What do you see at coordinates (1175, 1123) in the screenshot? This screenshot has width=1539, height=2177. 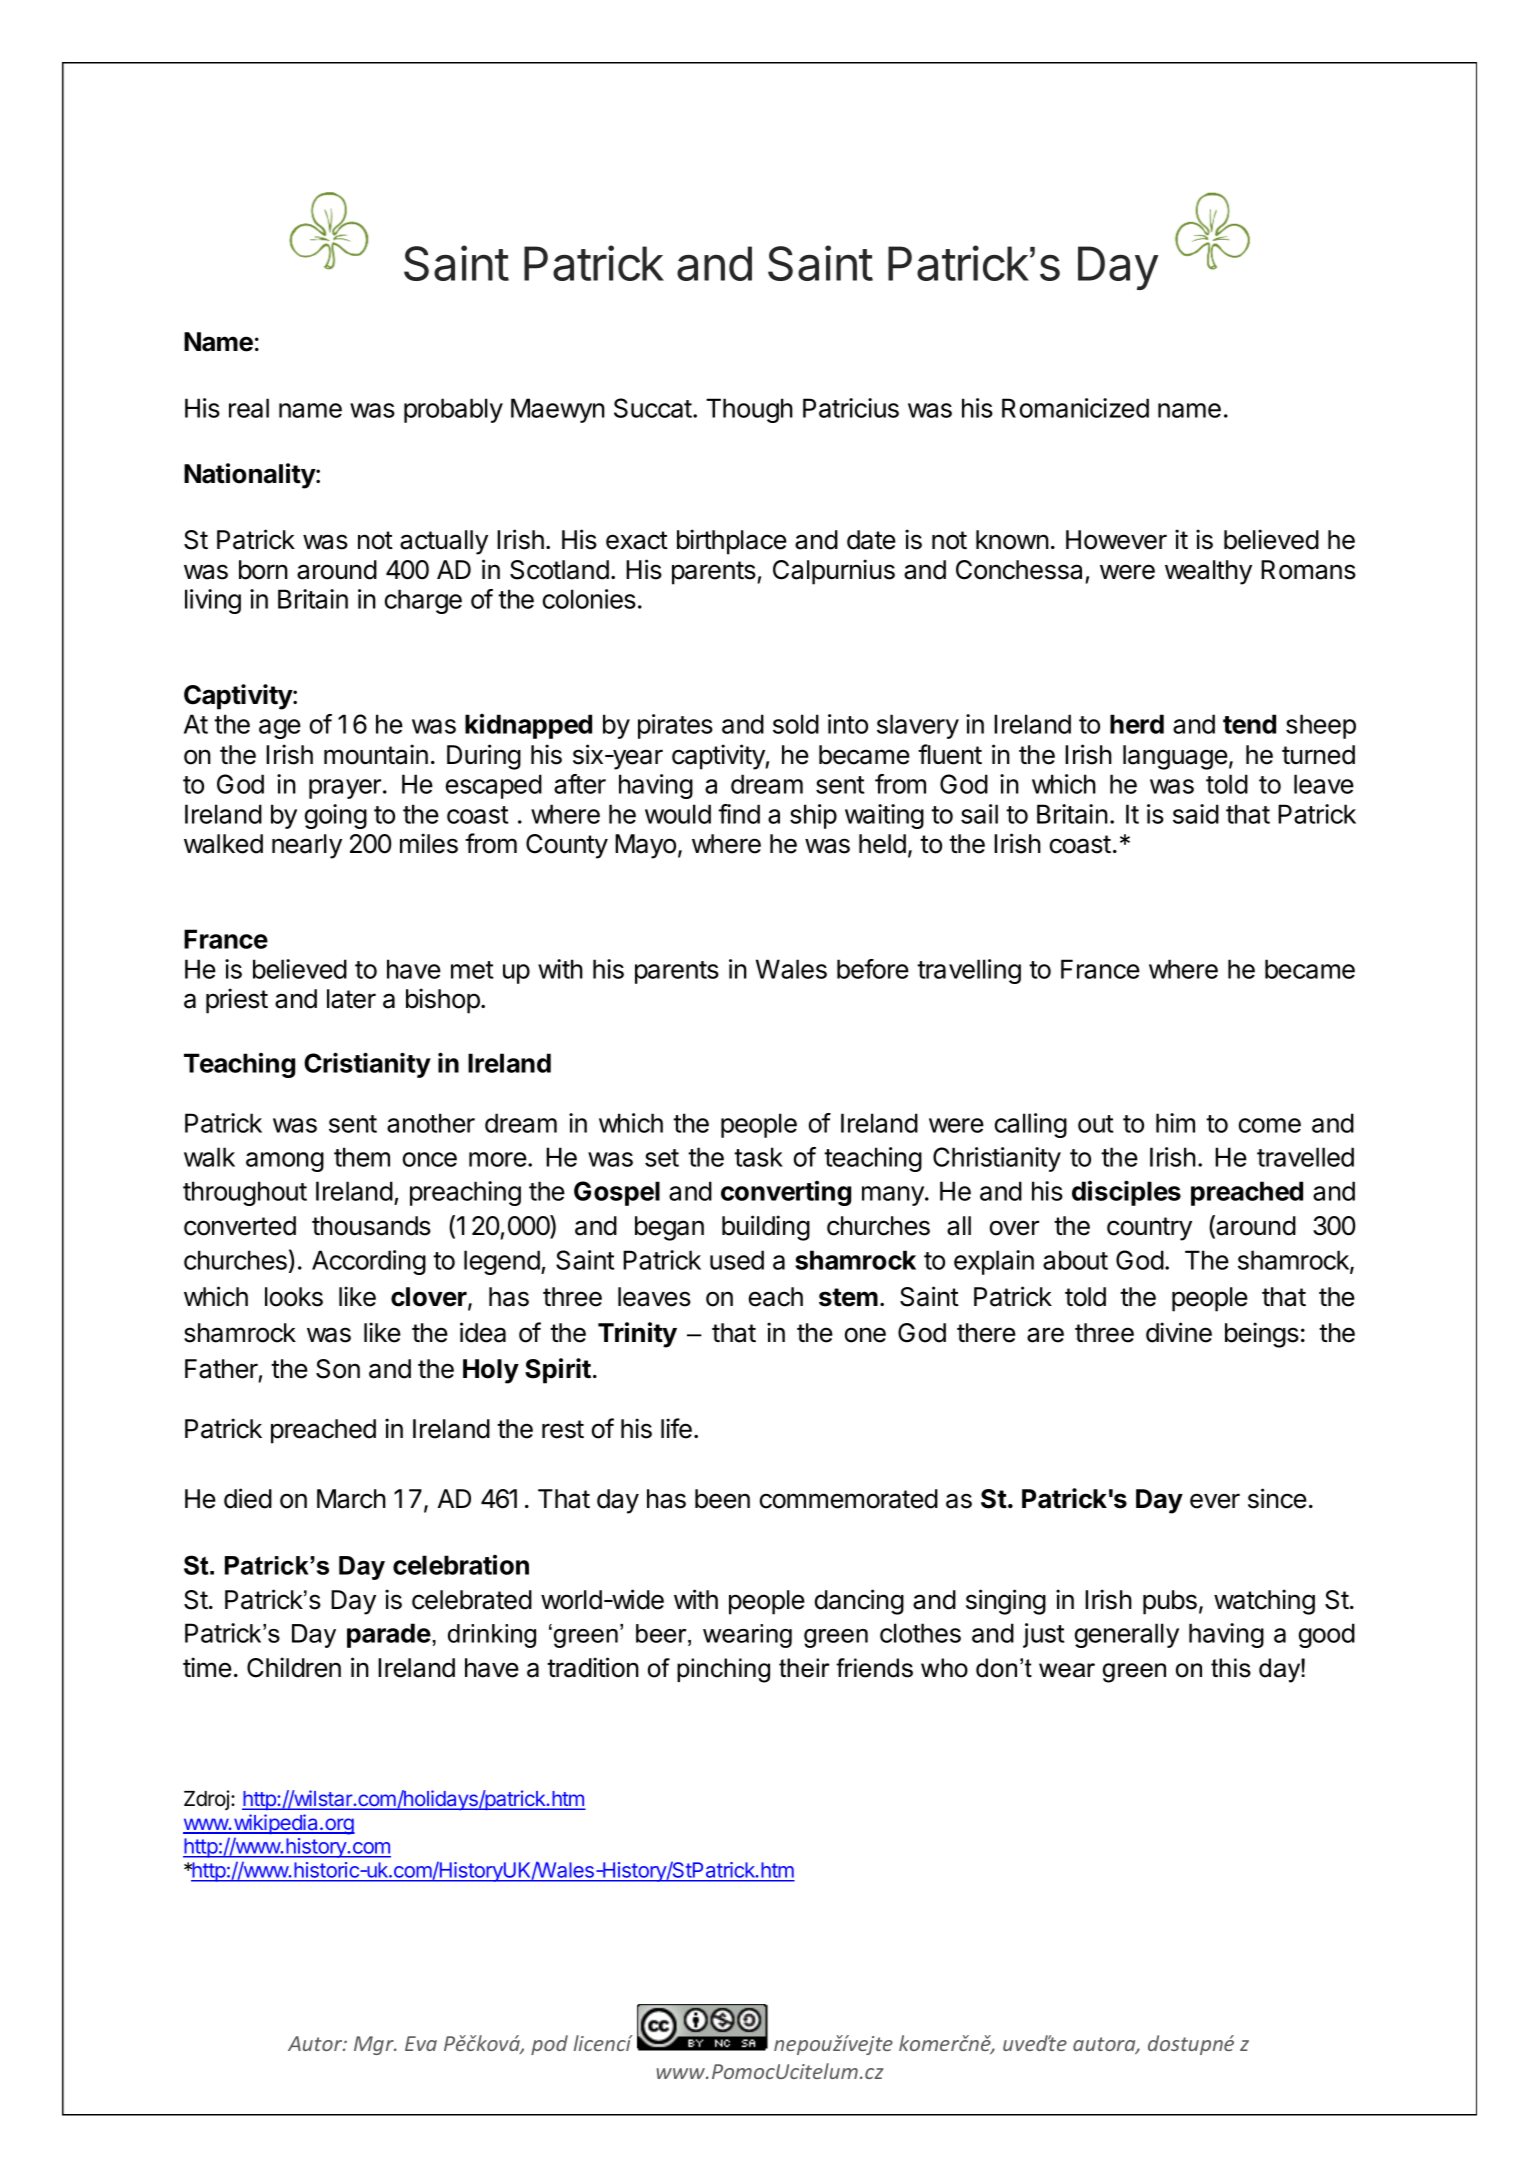 I see `him` at bounding box center [1175, 1123].
